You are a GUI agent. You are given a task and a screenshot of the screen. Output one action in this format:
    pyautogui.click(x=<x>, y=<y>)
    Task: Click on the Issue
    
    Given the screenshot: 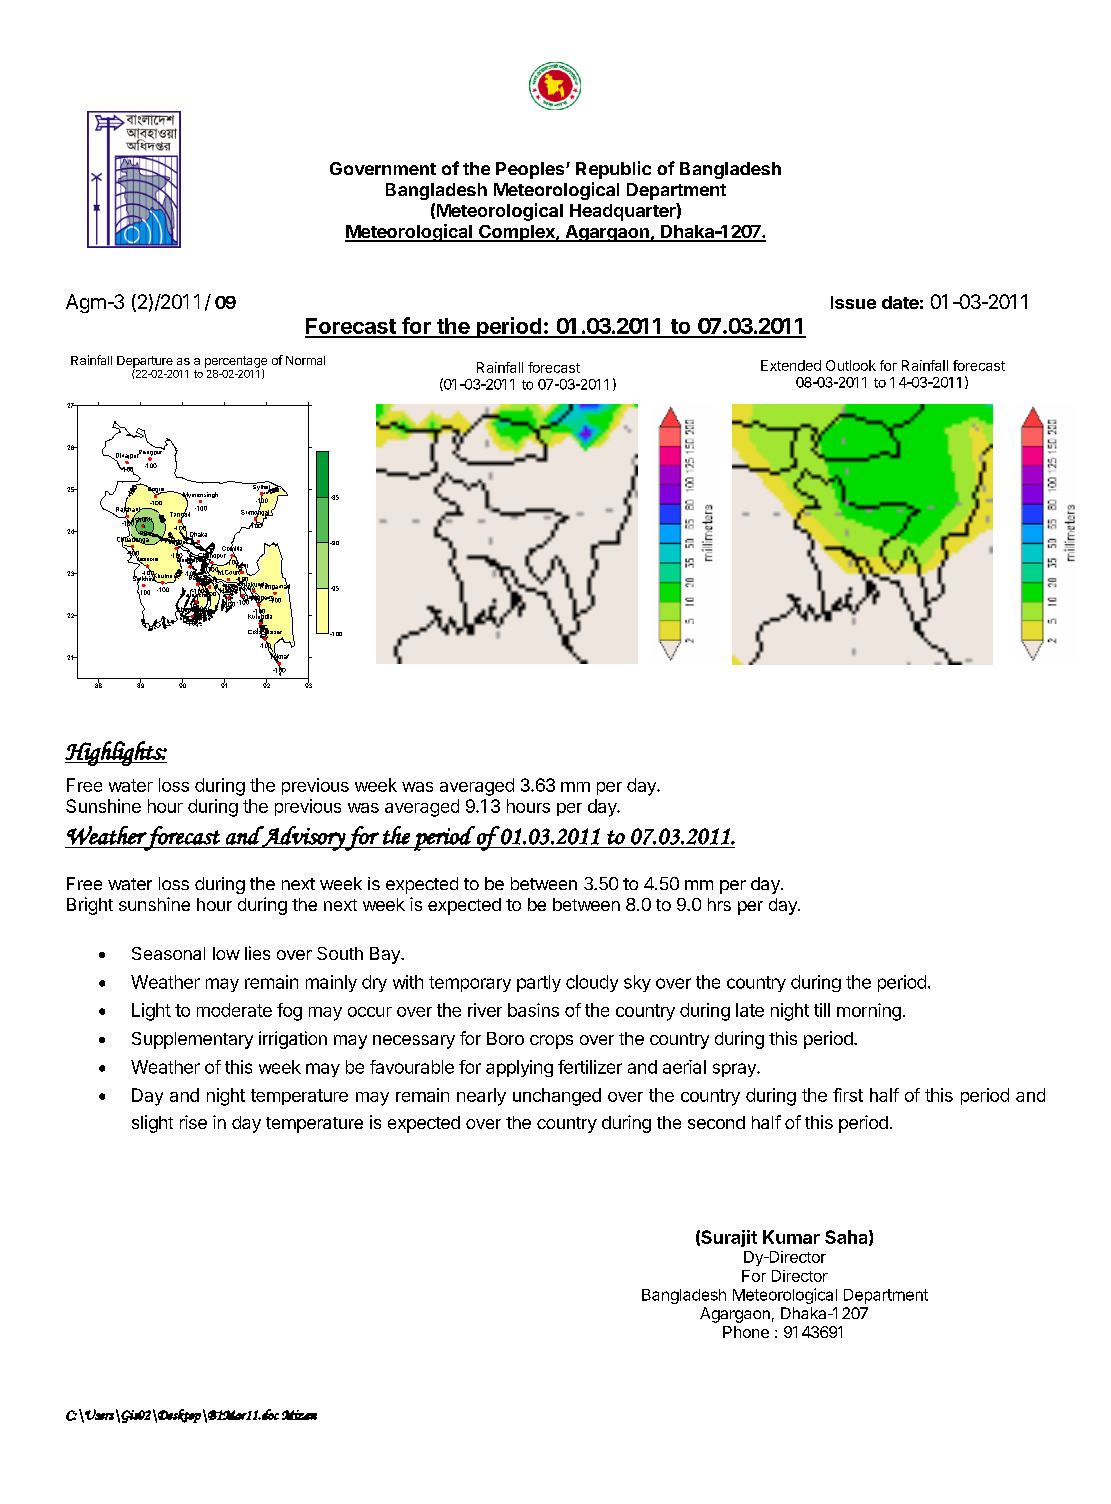 What is the action you would take?
    pyautogui.click(x=853, y=302)
